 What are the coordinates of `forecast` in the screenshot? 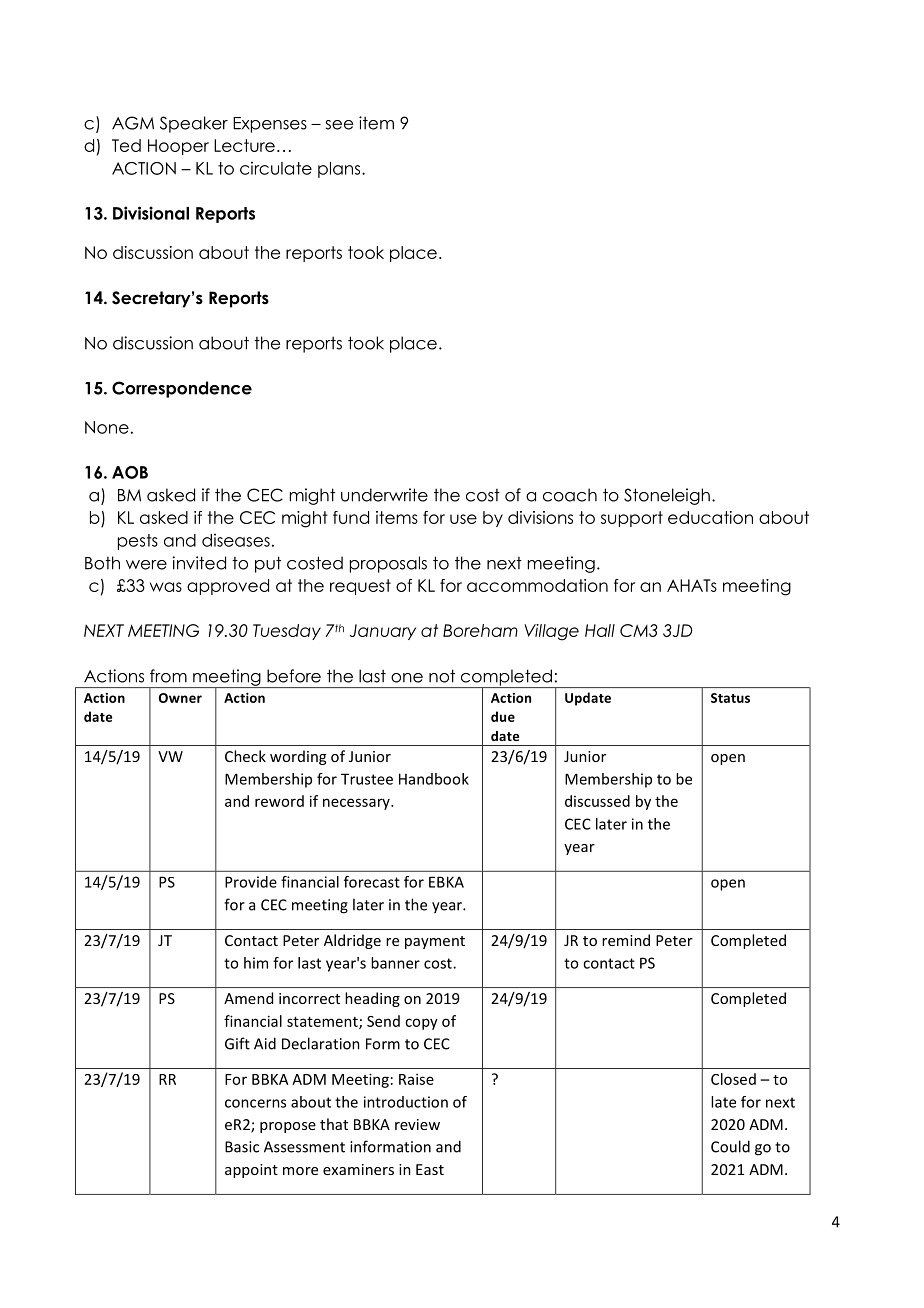 It's located at (372, 882).
